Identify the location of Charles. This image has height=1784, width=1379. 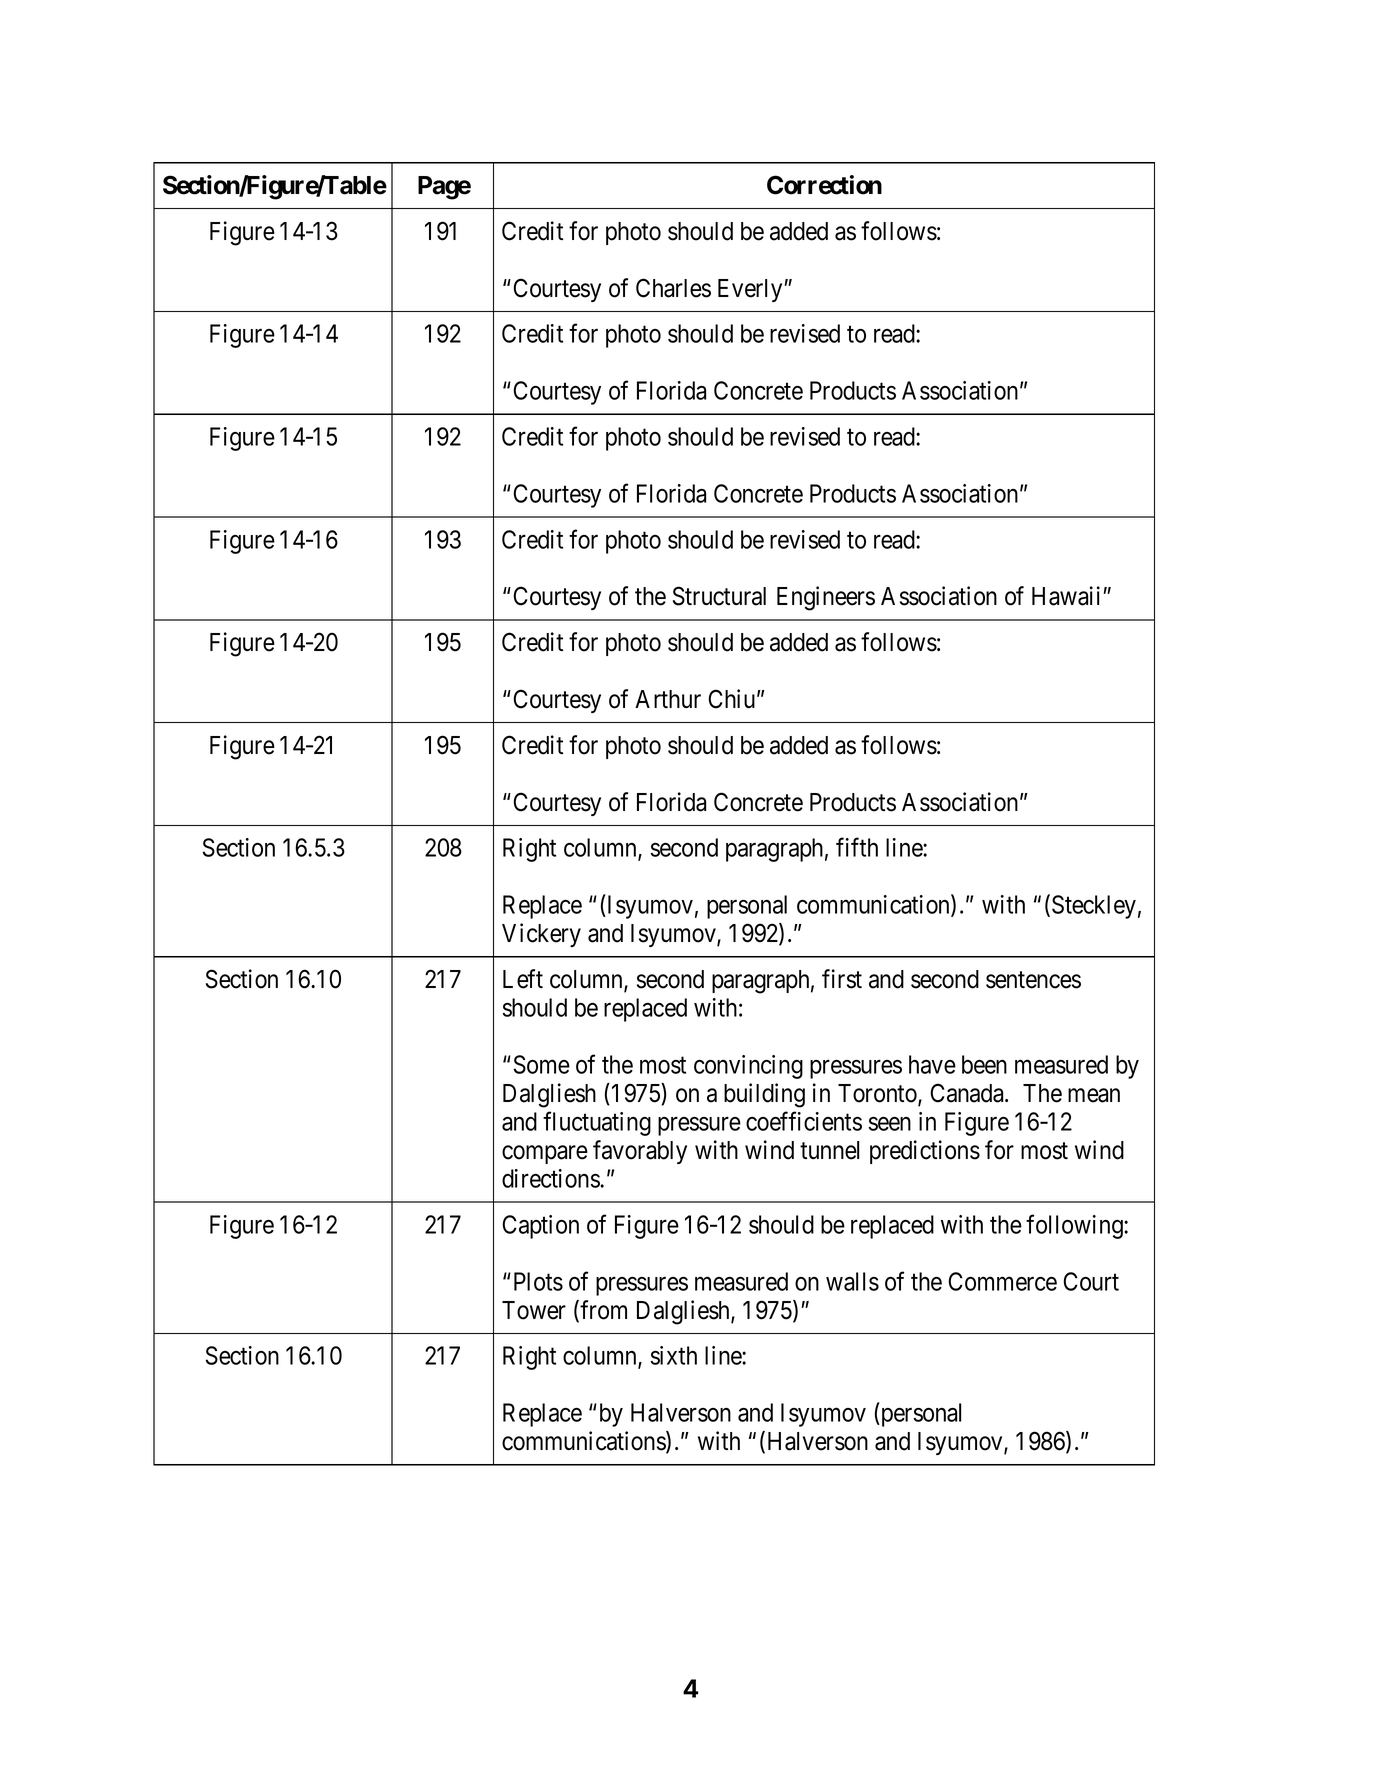
(673, 288).
